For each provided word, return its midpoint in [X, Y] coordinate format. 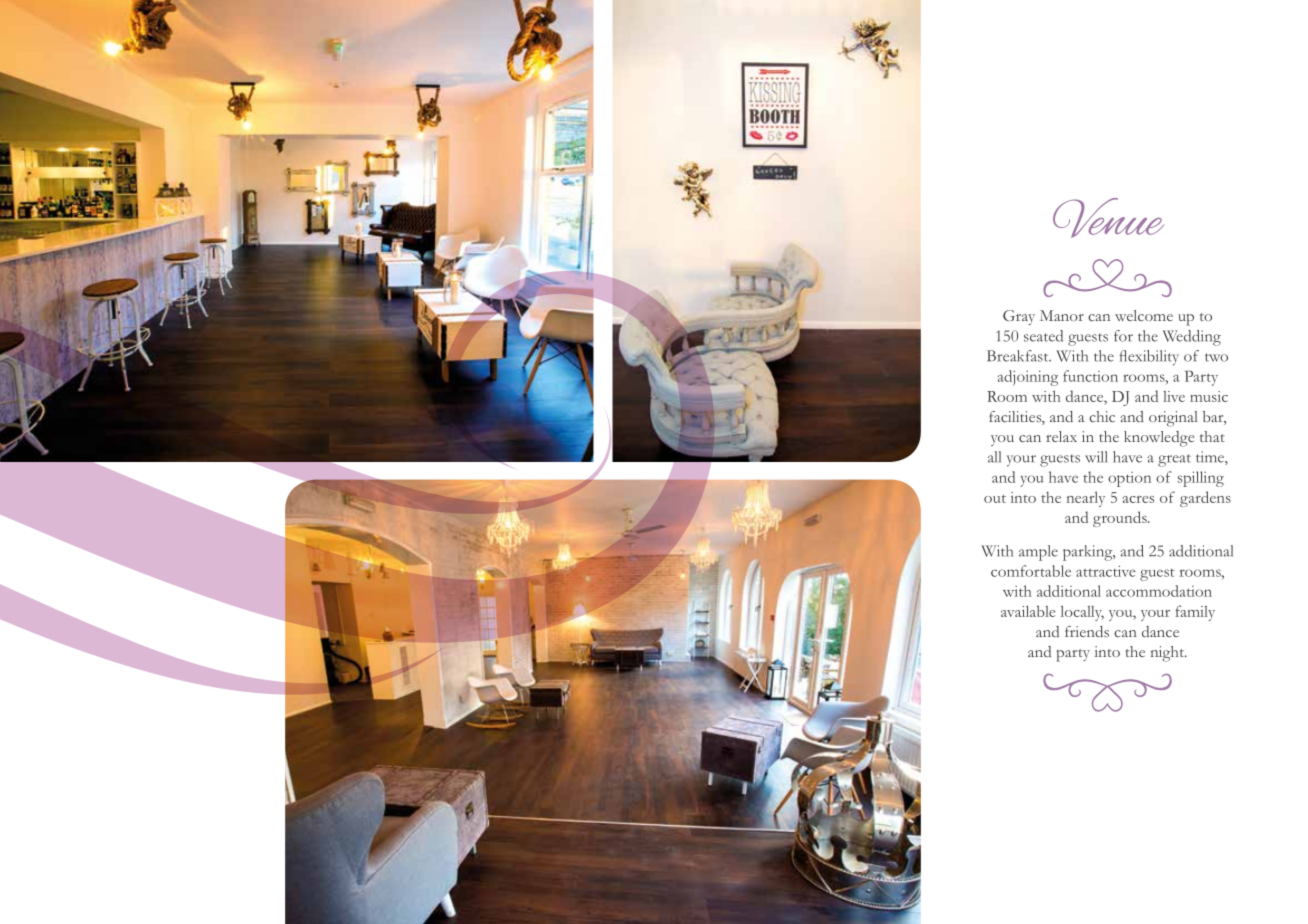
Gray [1019, 317]
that [1212, 436]
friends [1087, 631]
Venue [1108, 218]
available [1028, 611]
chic [1102, 416]
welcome [1144, 315]
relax [1061, 436]
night [1168, 654]
